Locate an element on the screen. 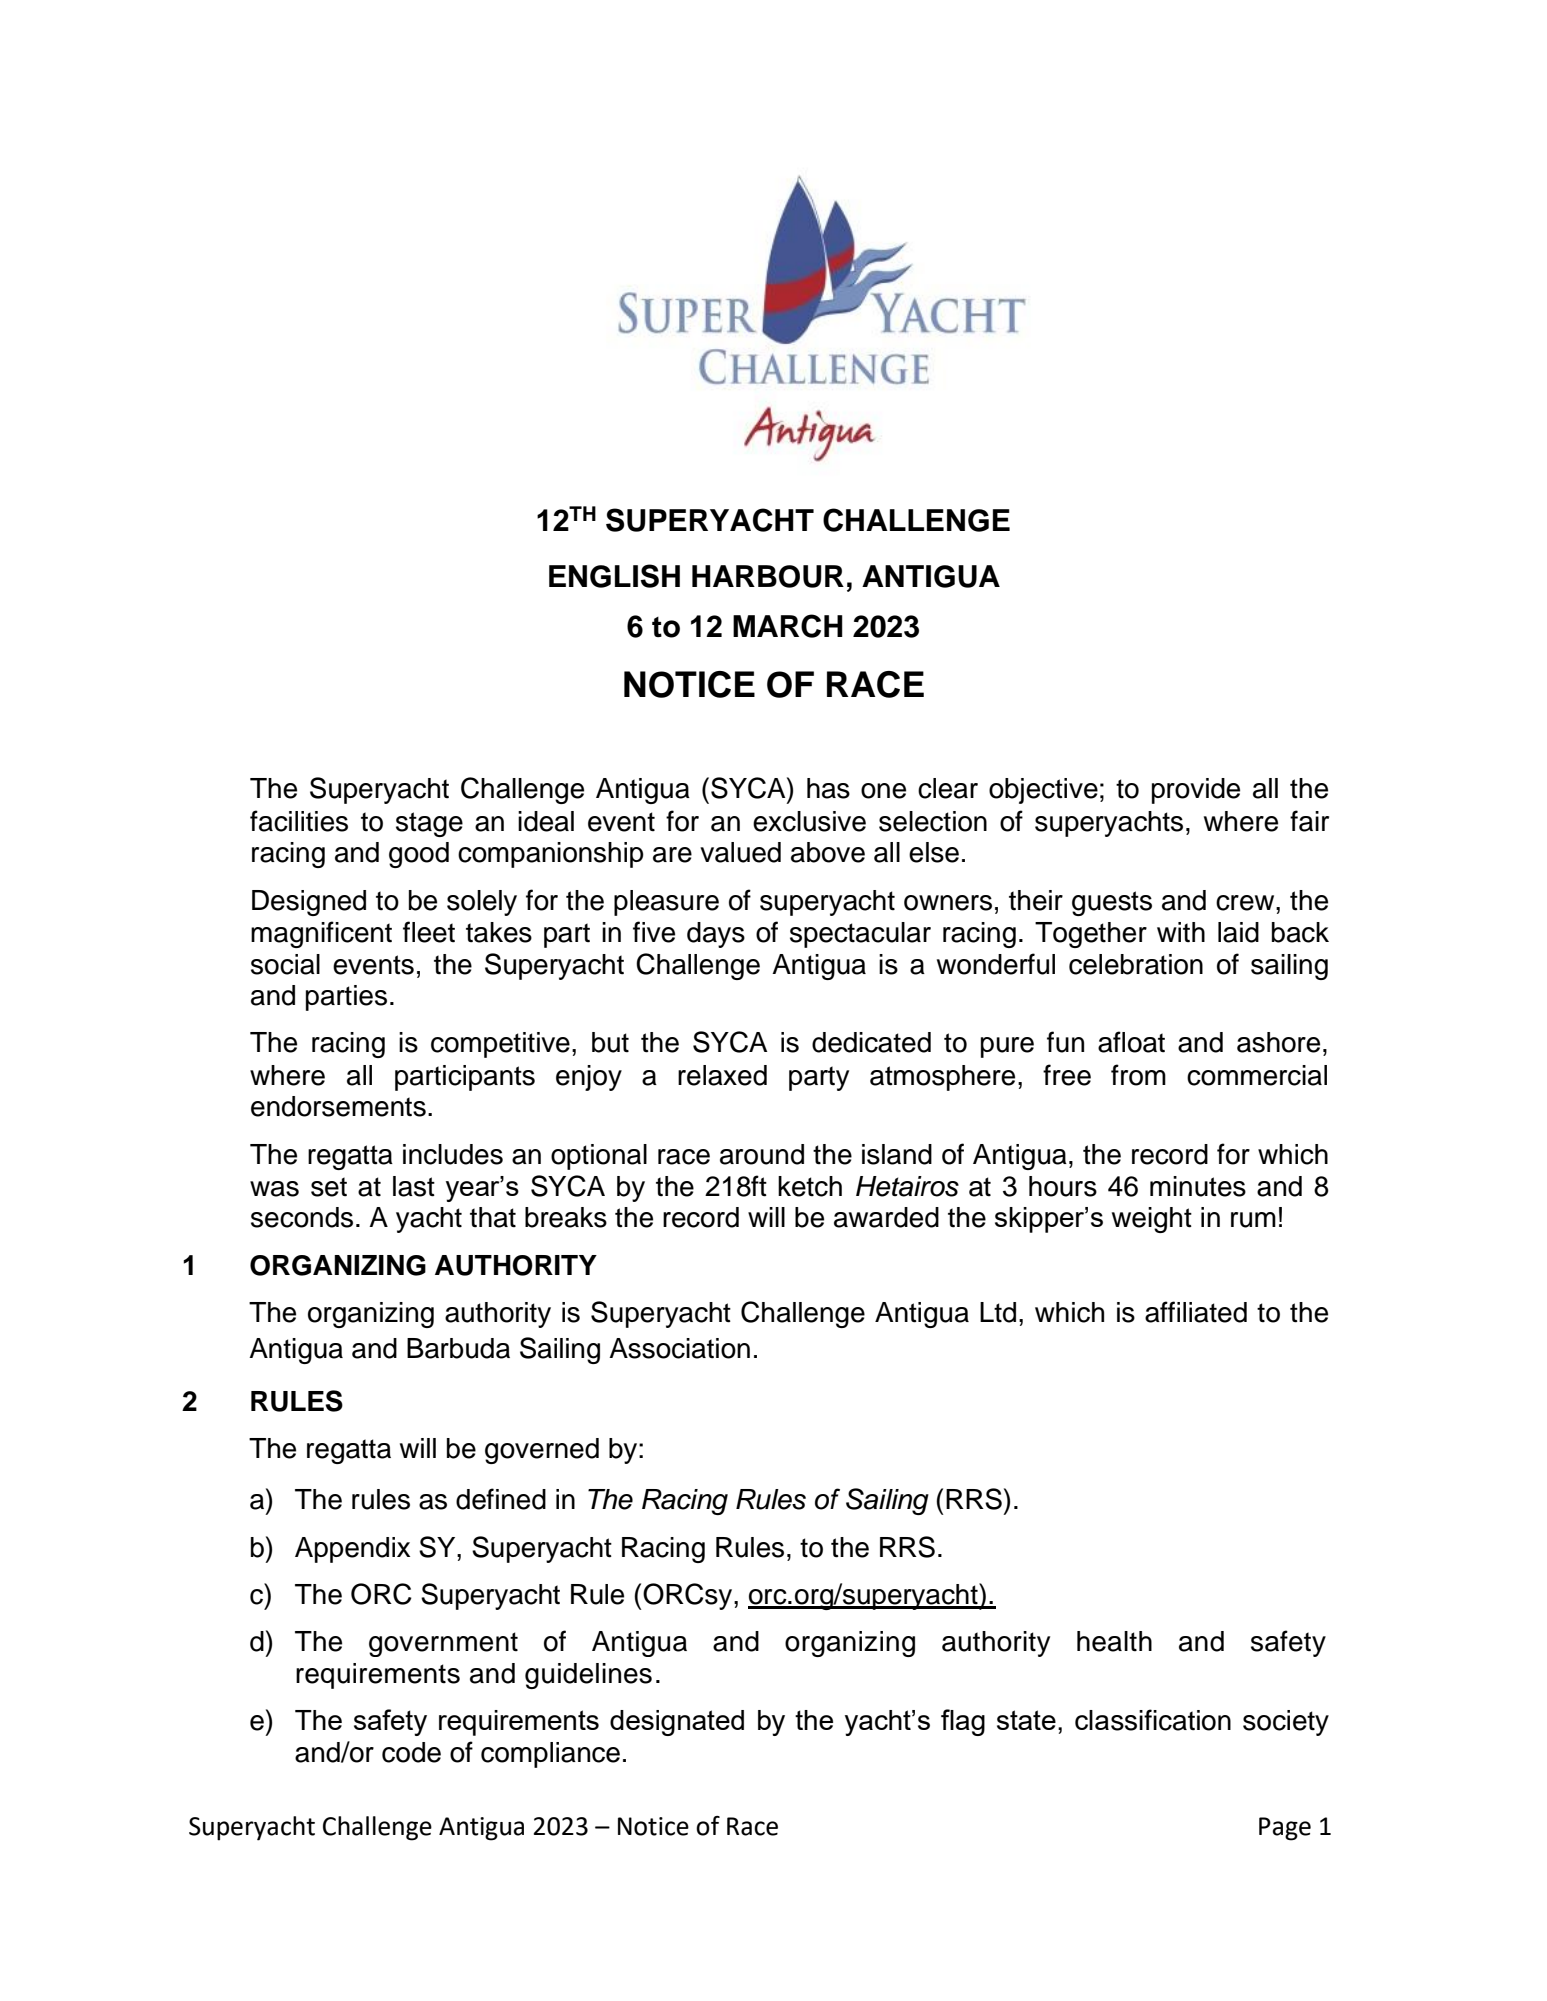 Image resolution: width=1547 pixels, height=2001 pixels. designated is located at coordinates (677, 1723).
